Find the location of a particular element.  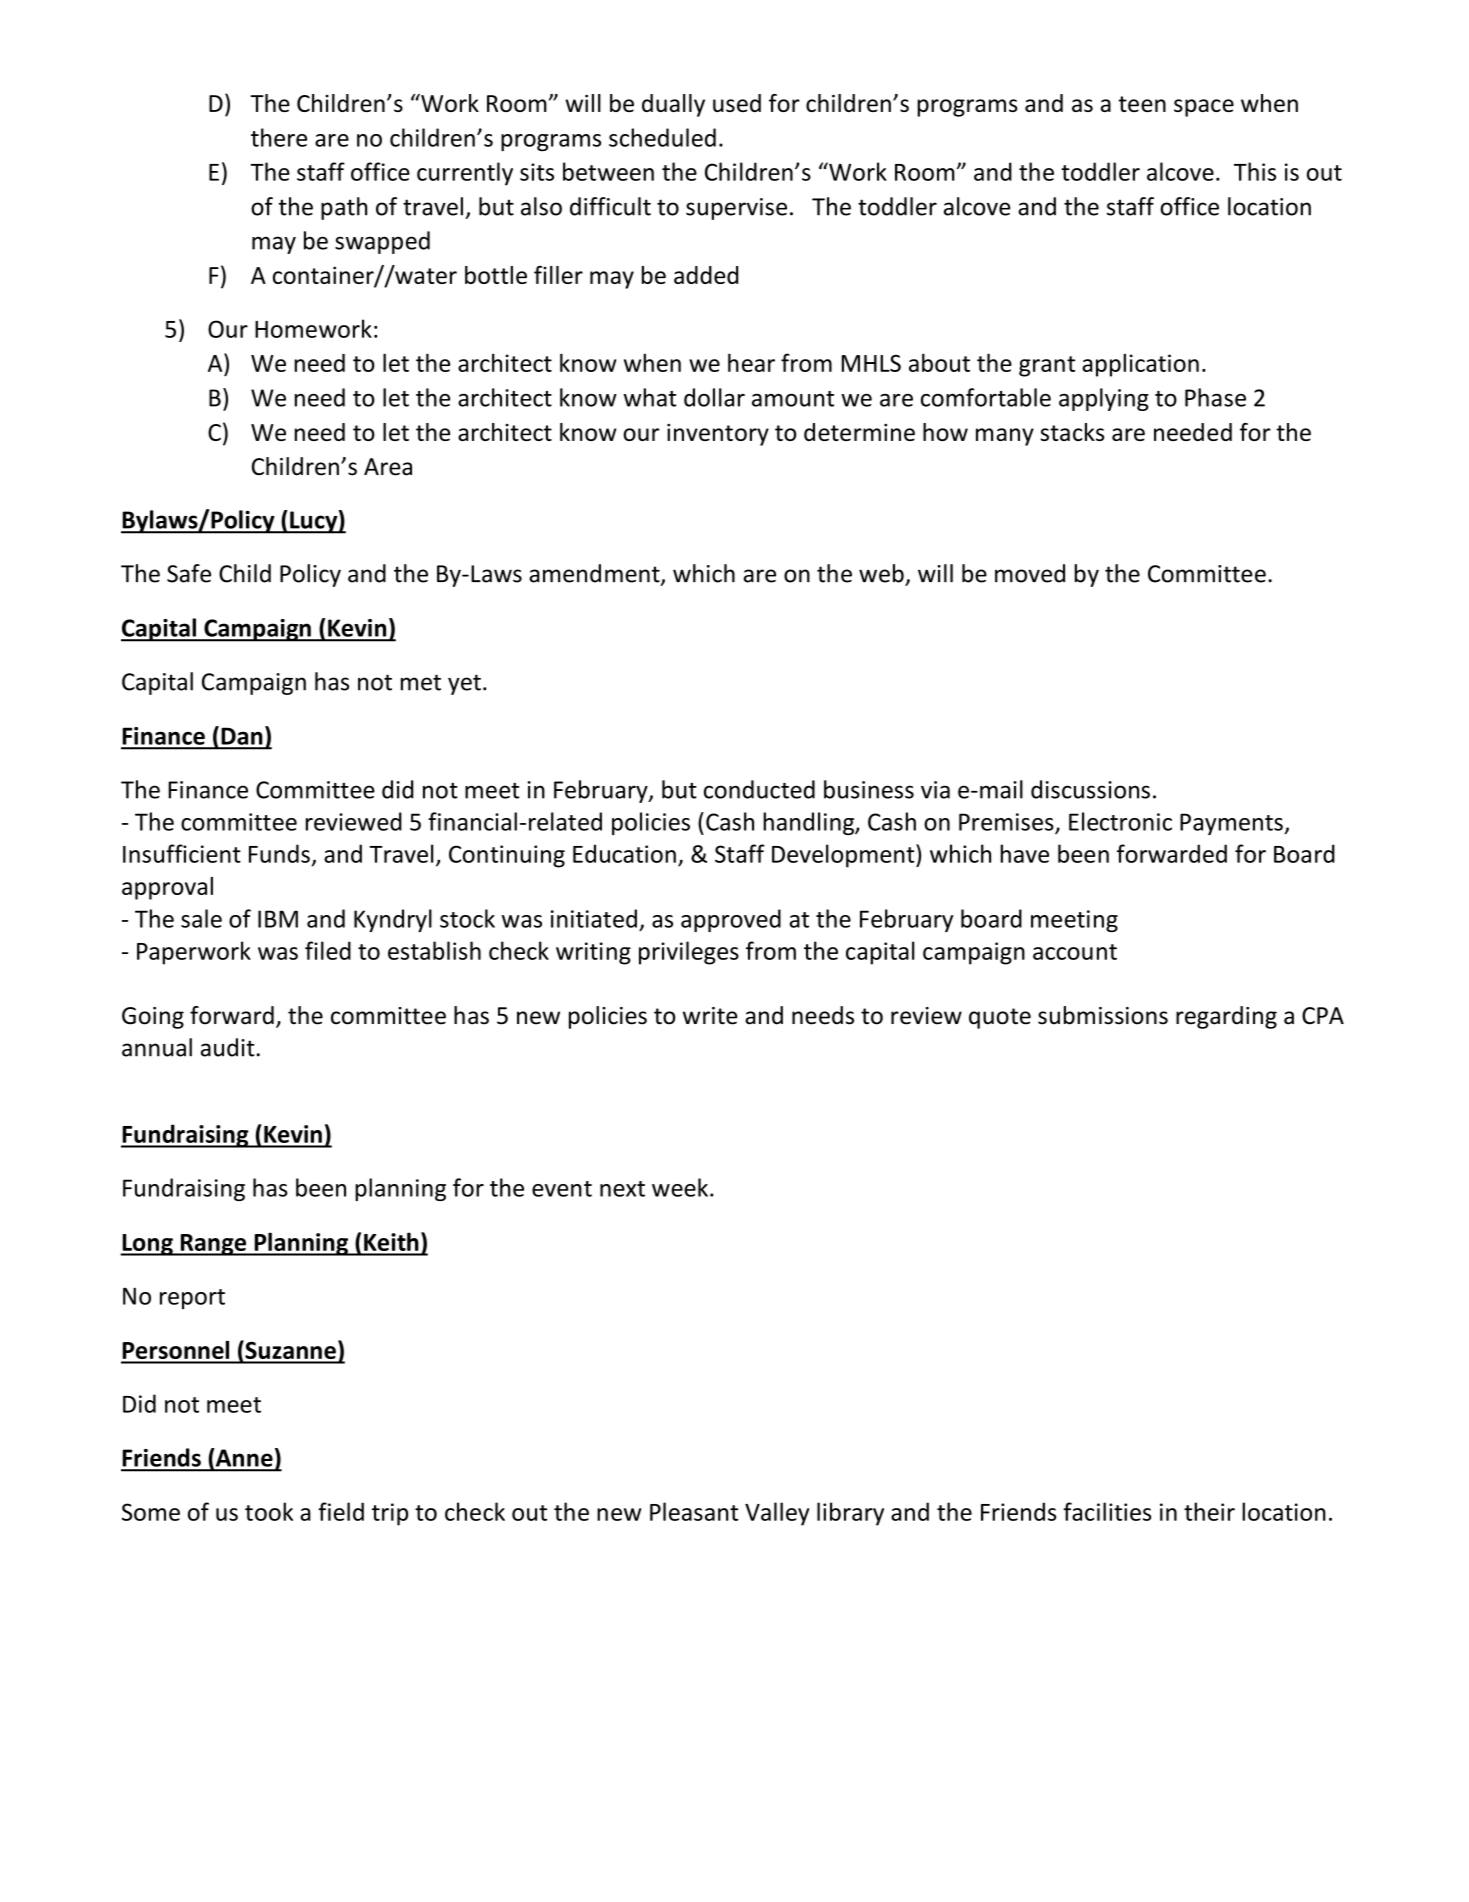

used is located at coordinates (737, 103).
